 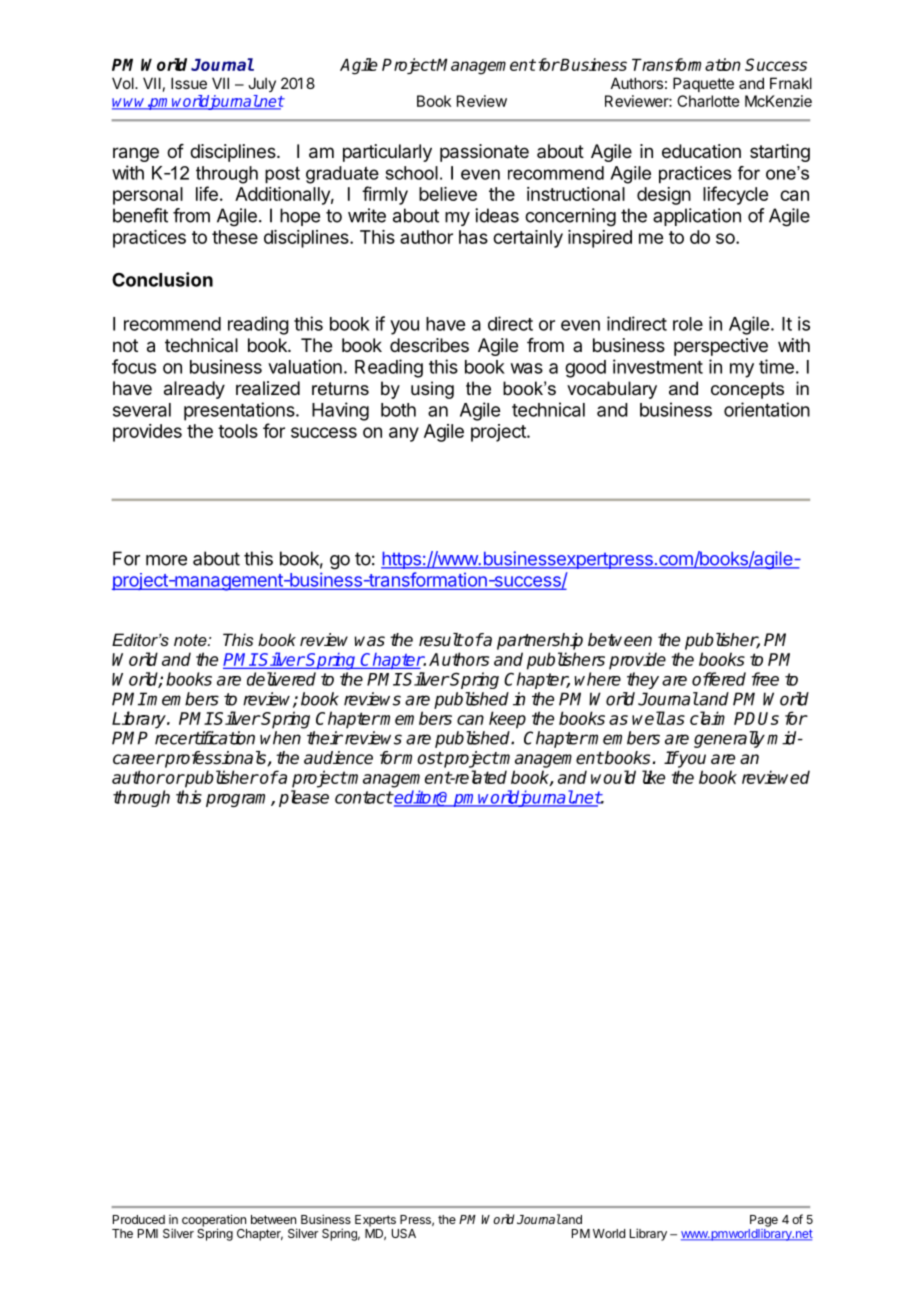 I want to click on USA, so click(x=404, y=1233).
